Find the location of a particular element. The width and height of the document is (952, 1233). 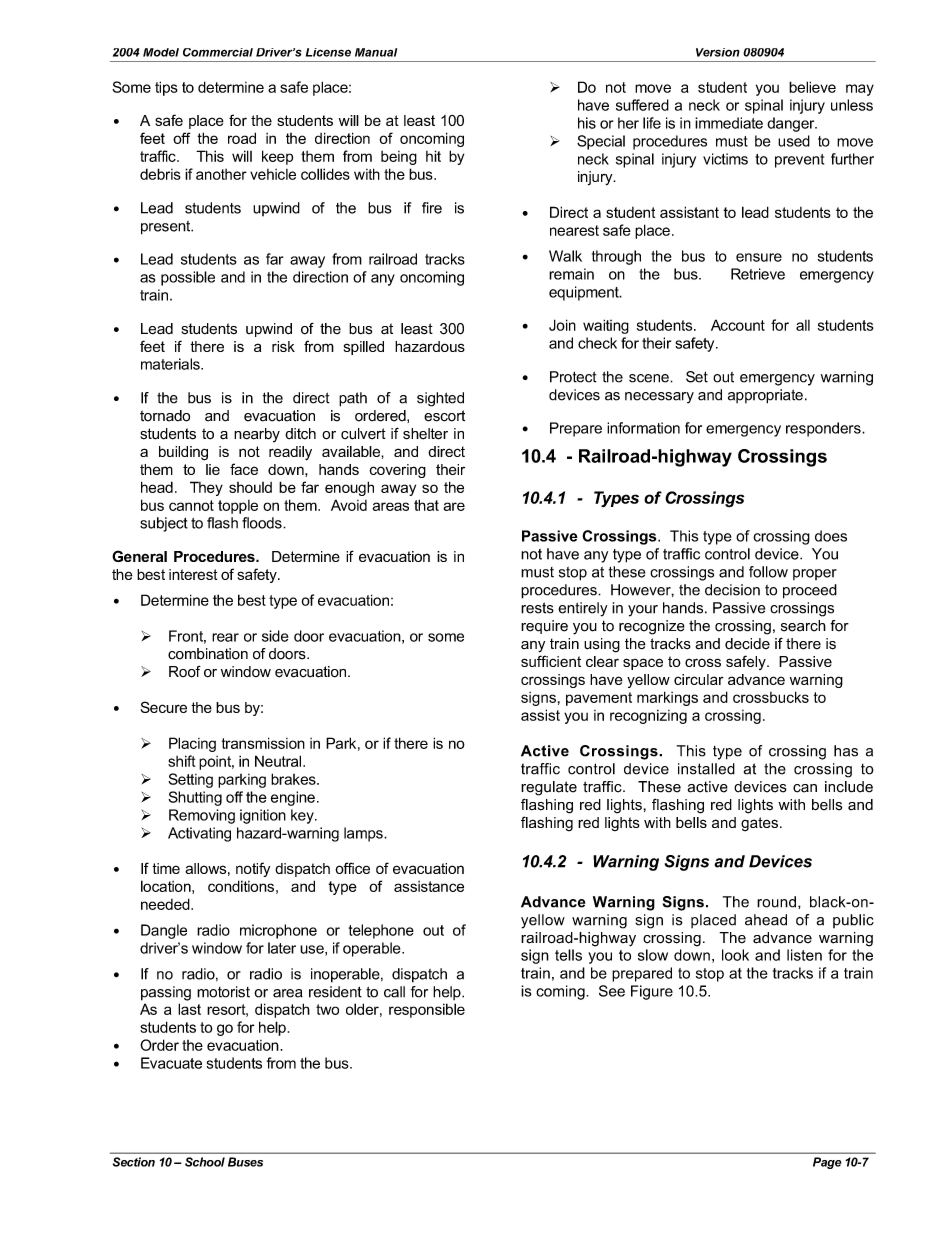

rea is located at coordinates (222, 637).
